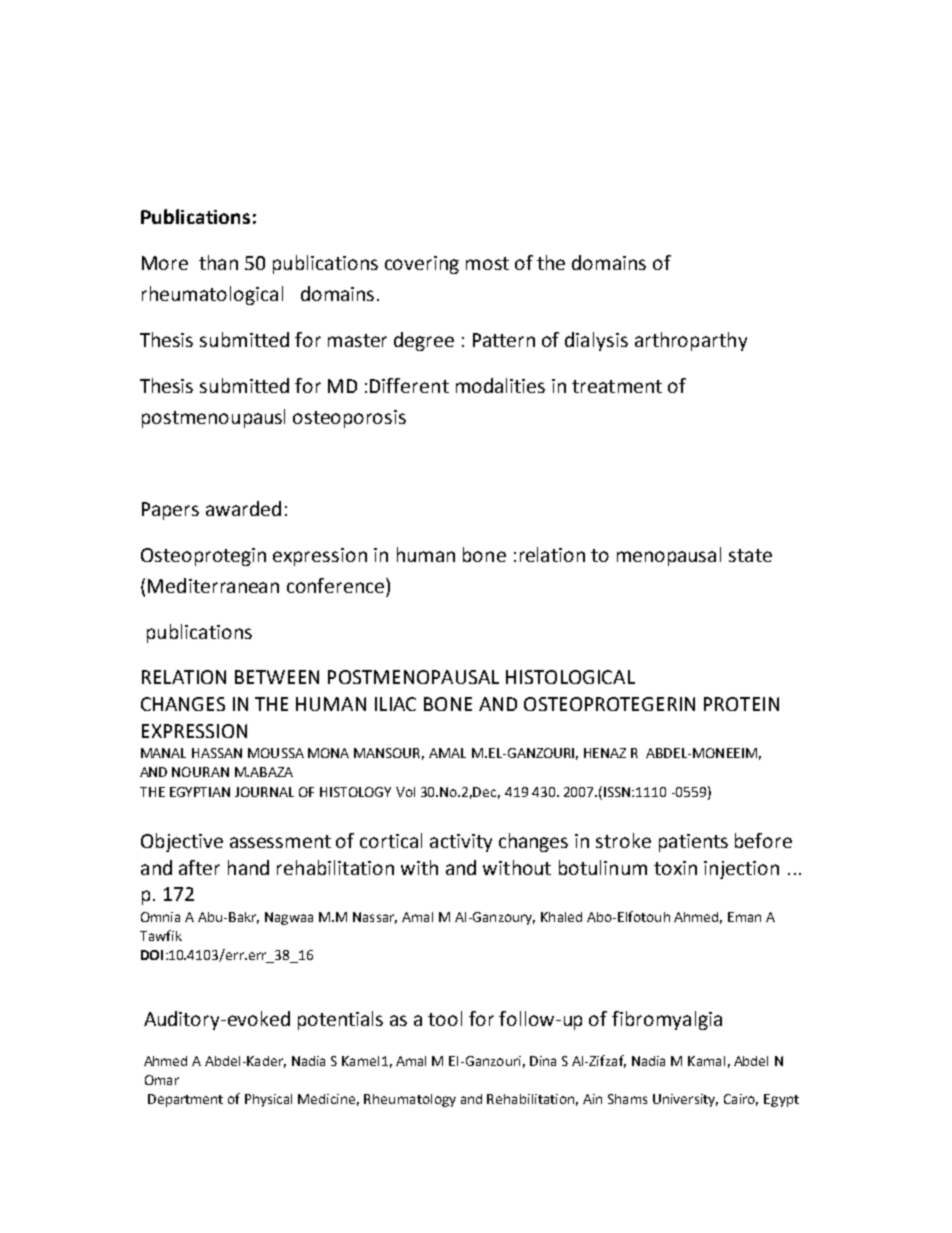  I want to click on awarded, so click(243, 508).
